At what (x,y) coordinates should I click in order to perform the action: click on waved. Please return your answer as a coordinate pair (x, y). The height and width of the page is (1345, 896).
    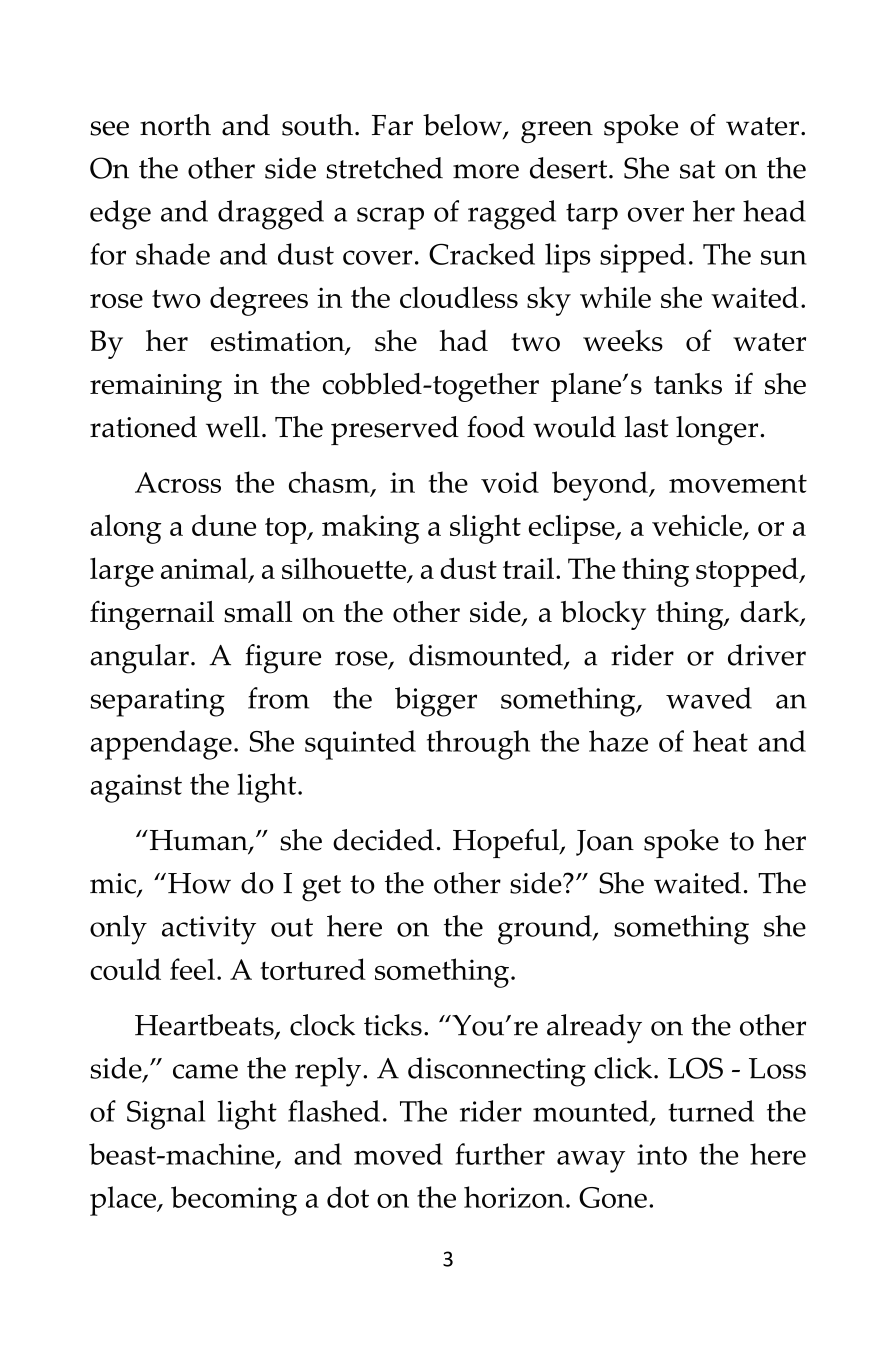
    Looking at the image, I should click on (709, 698).
